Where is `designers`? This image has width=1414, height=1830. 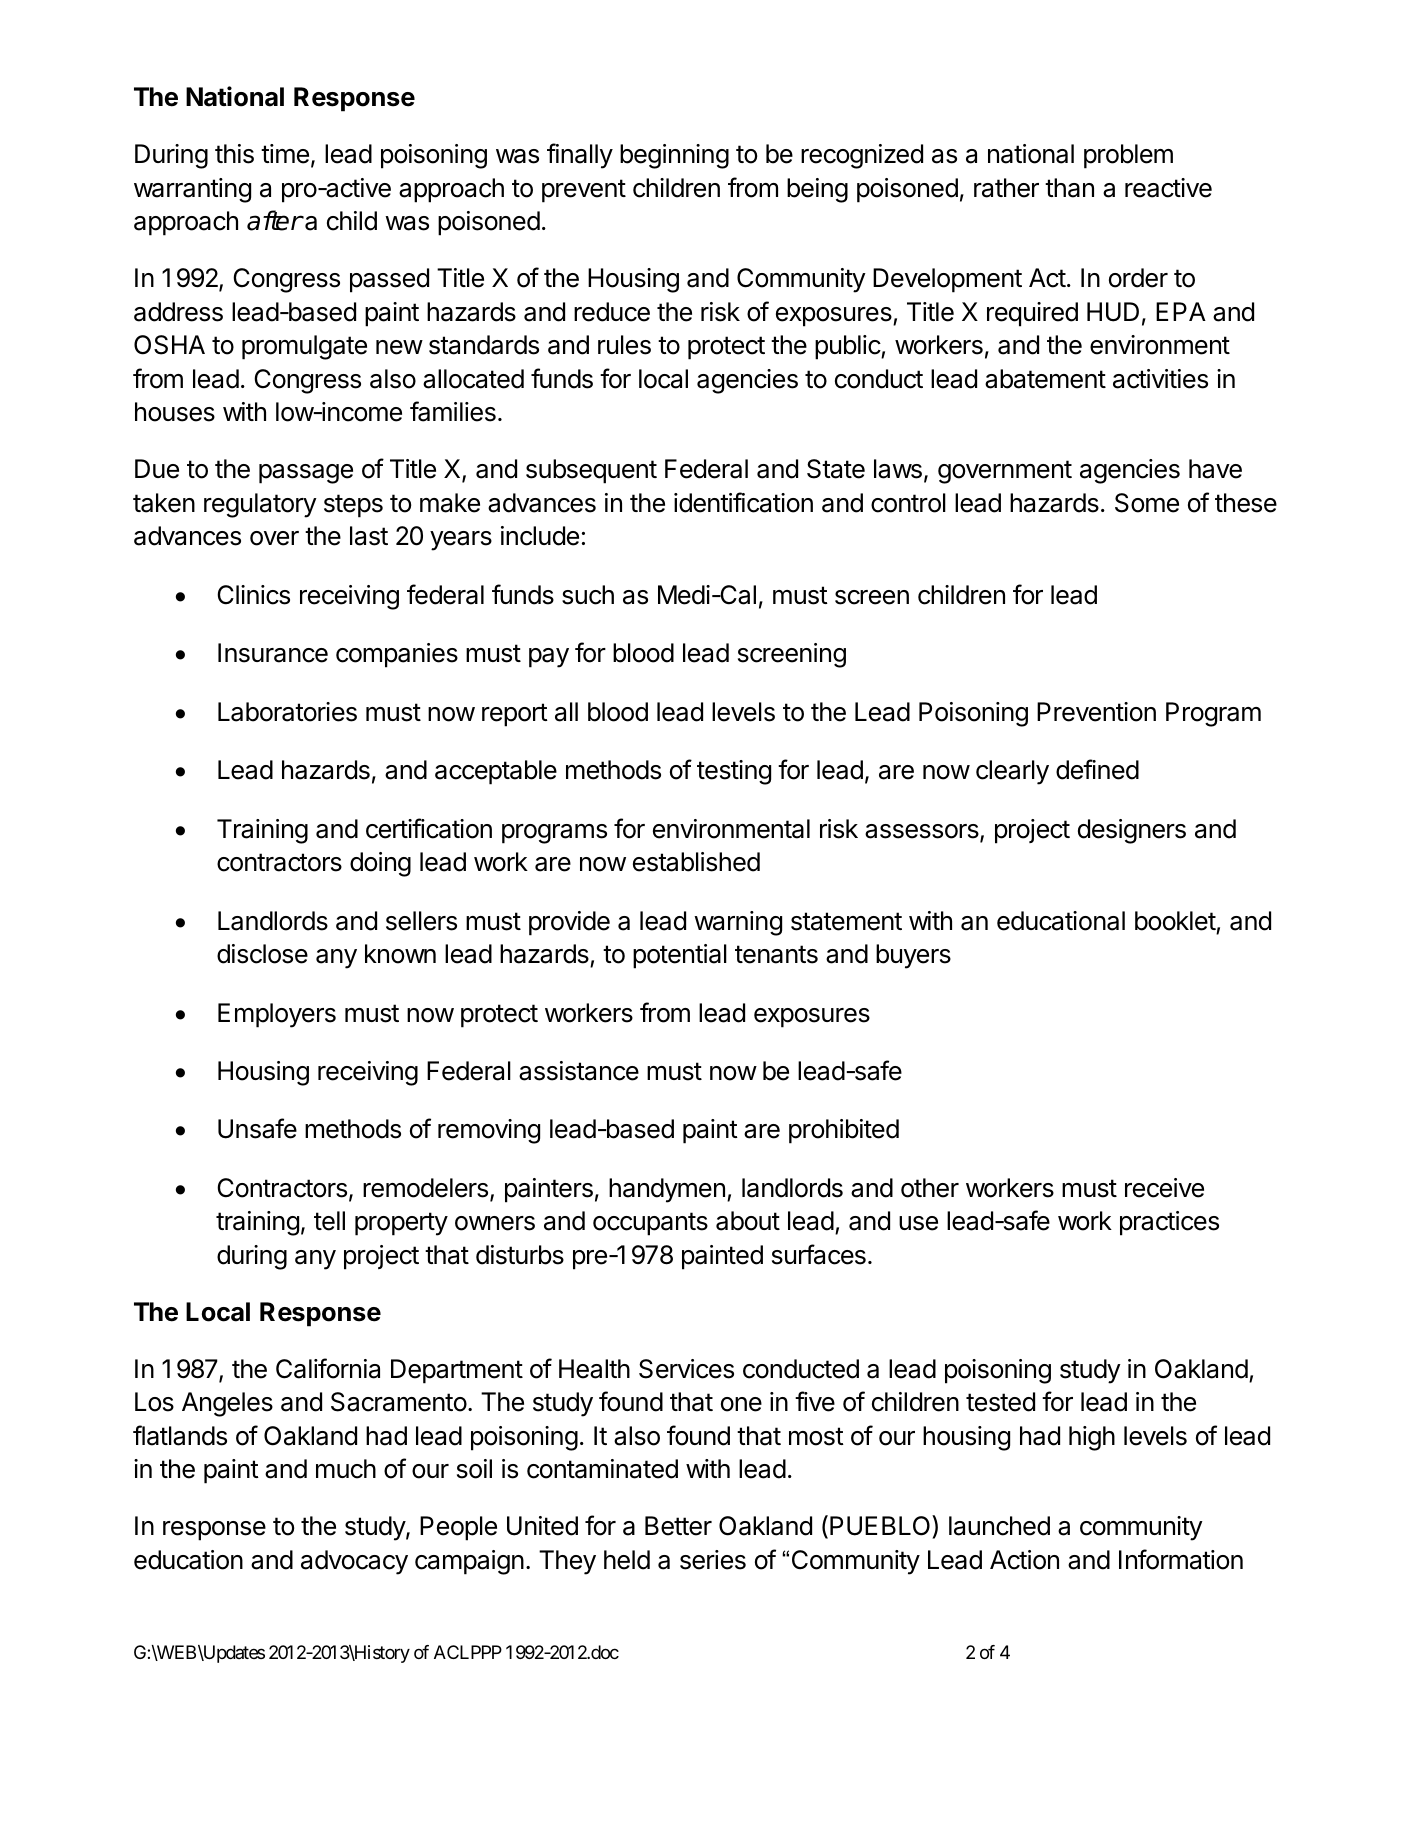
designers is located at coordinates (1132, 831).
